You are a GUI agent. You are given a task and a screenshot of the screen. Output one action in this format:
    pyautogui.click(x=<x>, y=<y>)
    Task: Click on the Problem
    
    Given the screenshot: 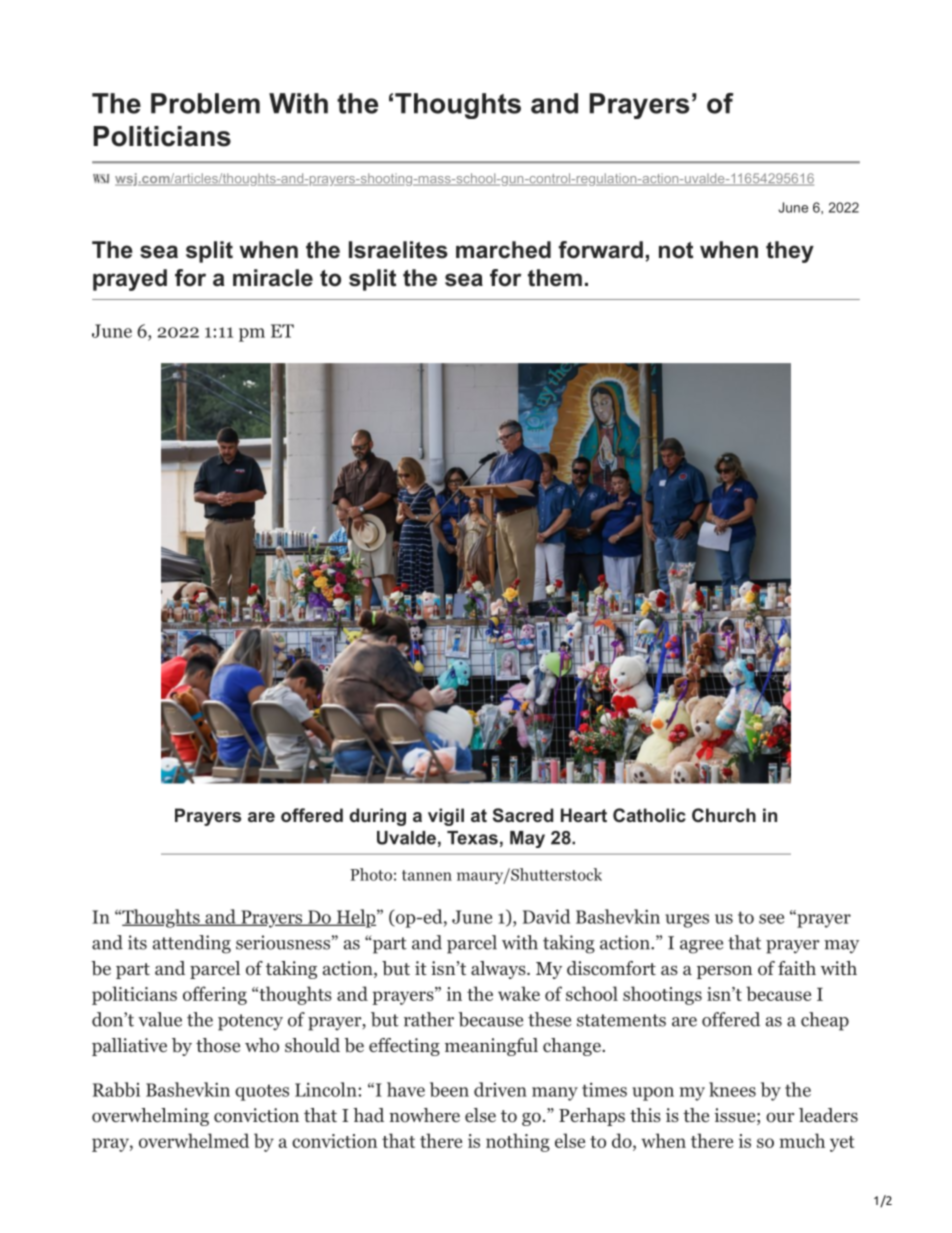 What is the action you would take?
    pyautogui.click(x=205, y=103)
